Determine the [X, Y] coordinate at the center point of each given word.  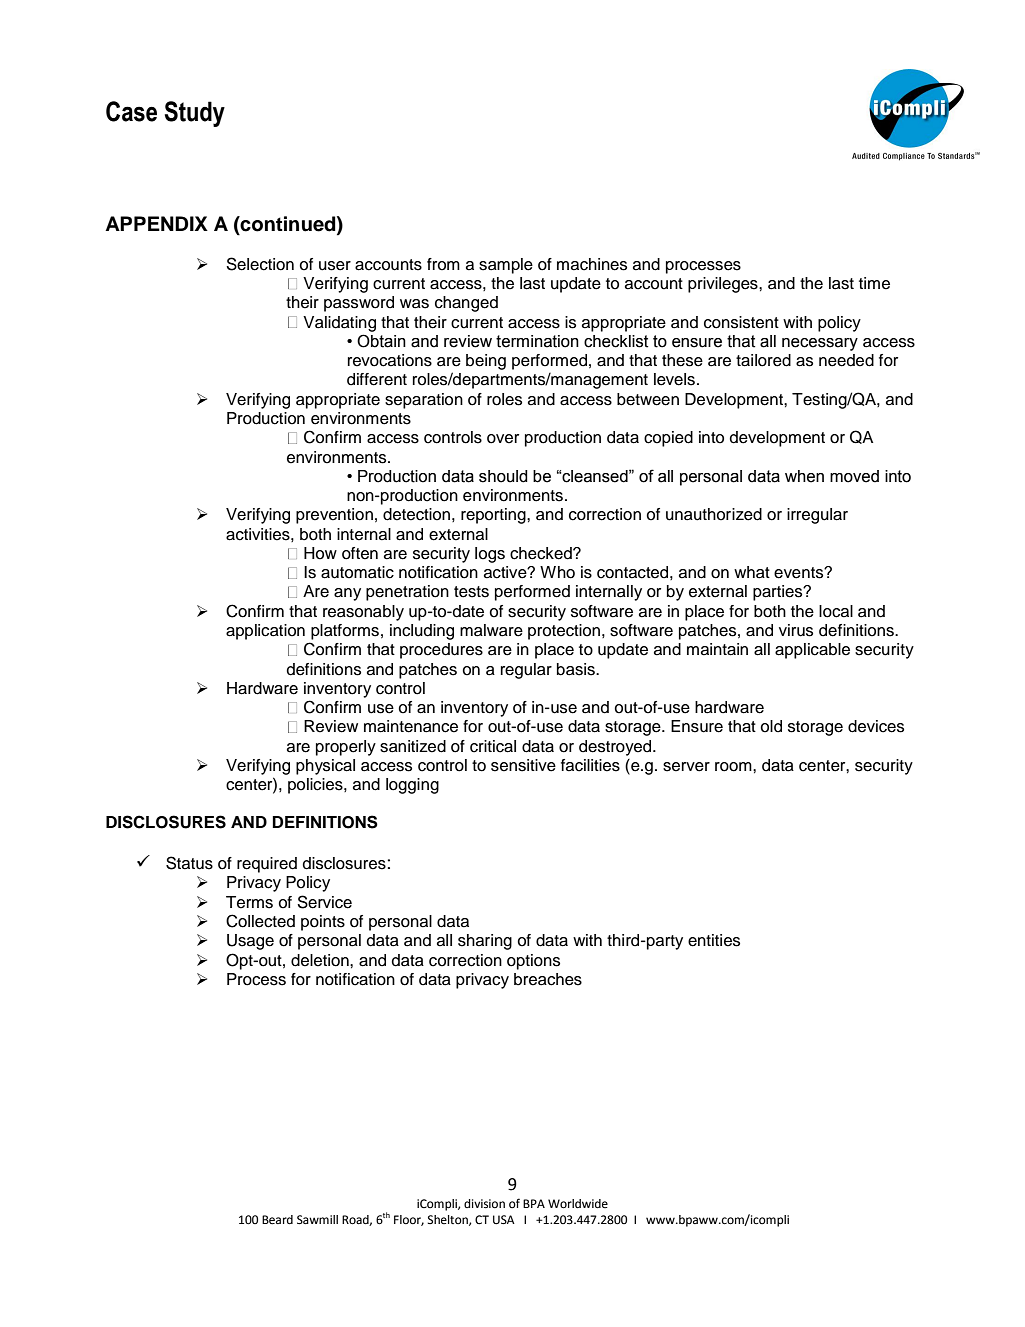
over [503, 439]
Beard [277, 1220]
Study [195, 114]
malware [491, 630]
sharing [485, 942]
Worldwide [578, 1204]
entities [714, 940]
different [377, 379]
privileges [724, 285]
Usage [250, 942]
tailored [763, 360]
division [484, 1203]
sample [506, 266]
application [265, 632]
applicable [812, 651]
